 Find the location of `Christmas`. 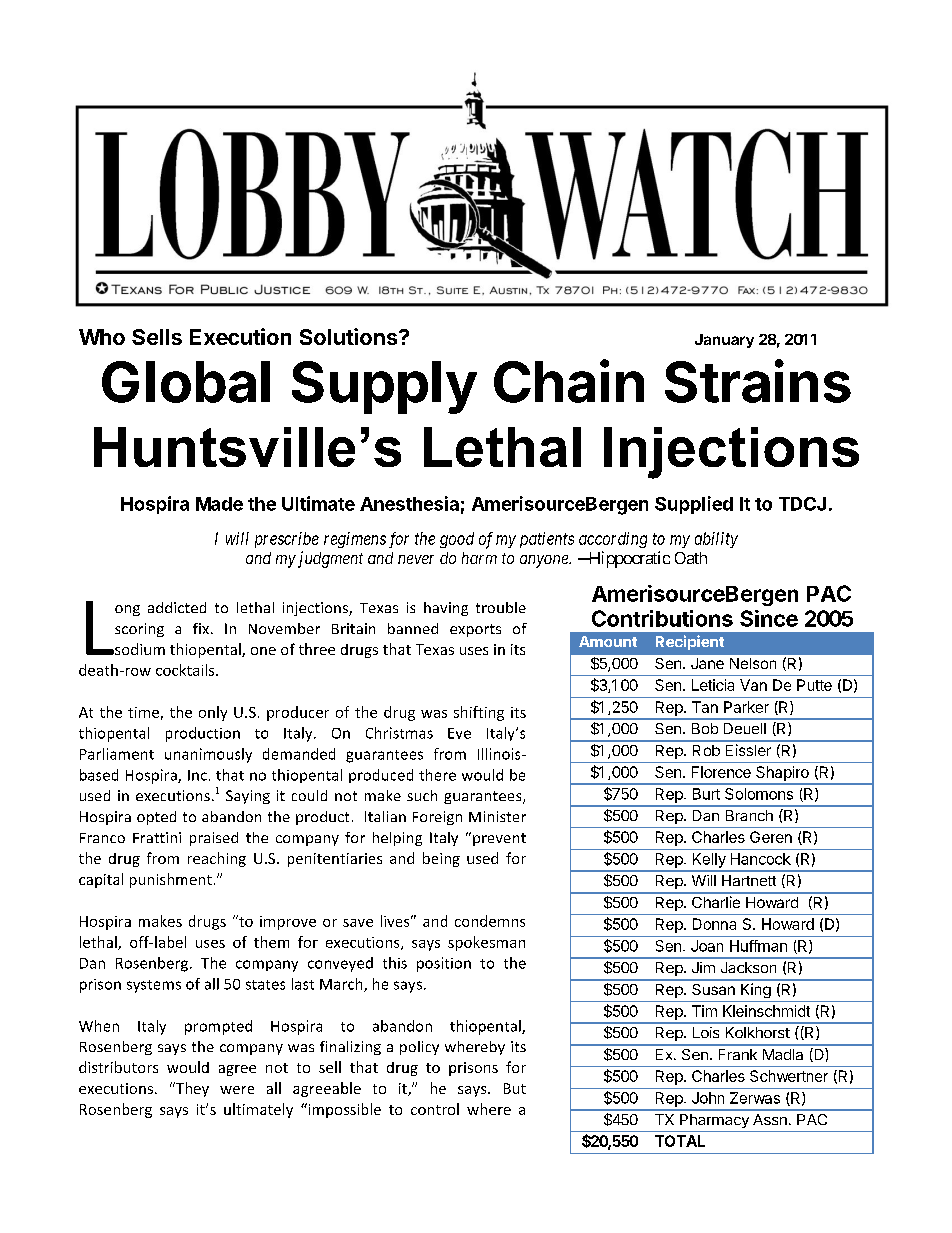

Christmas is located at coordinates (399, 733).
